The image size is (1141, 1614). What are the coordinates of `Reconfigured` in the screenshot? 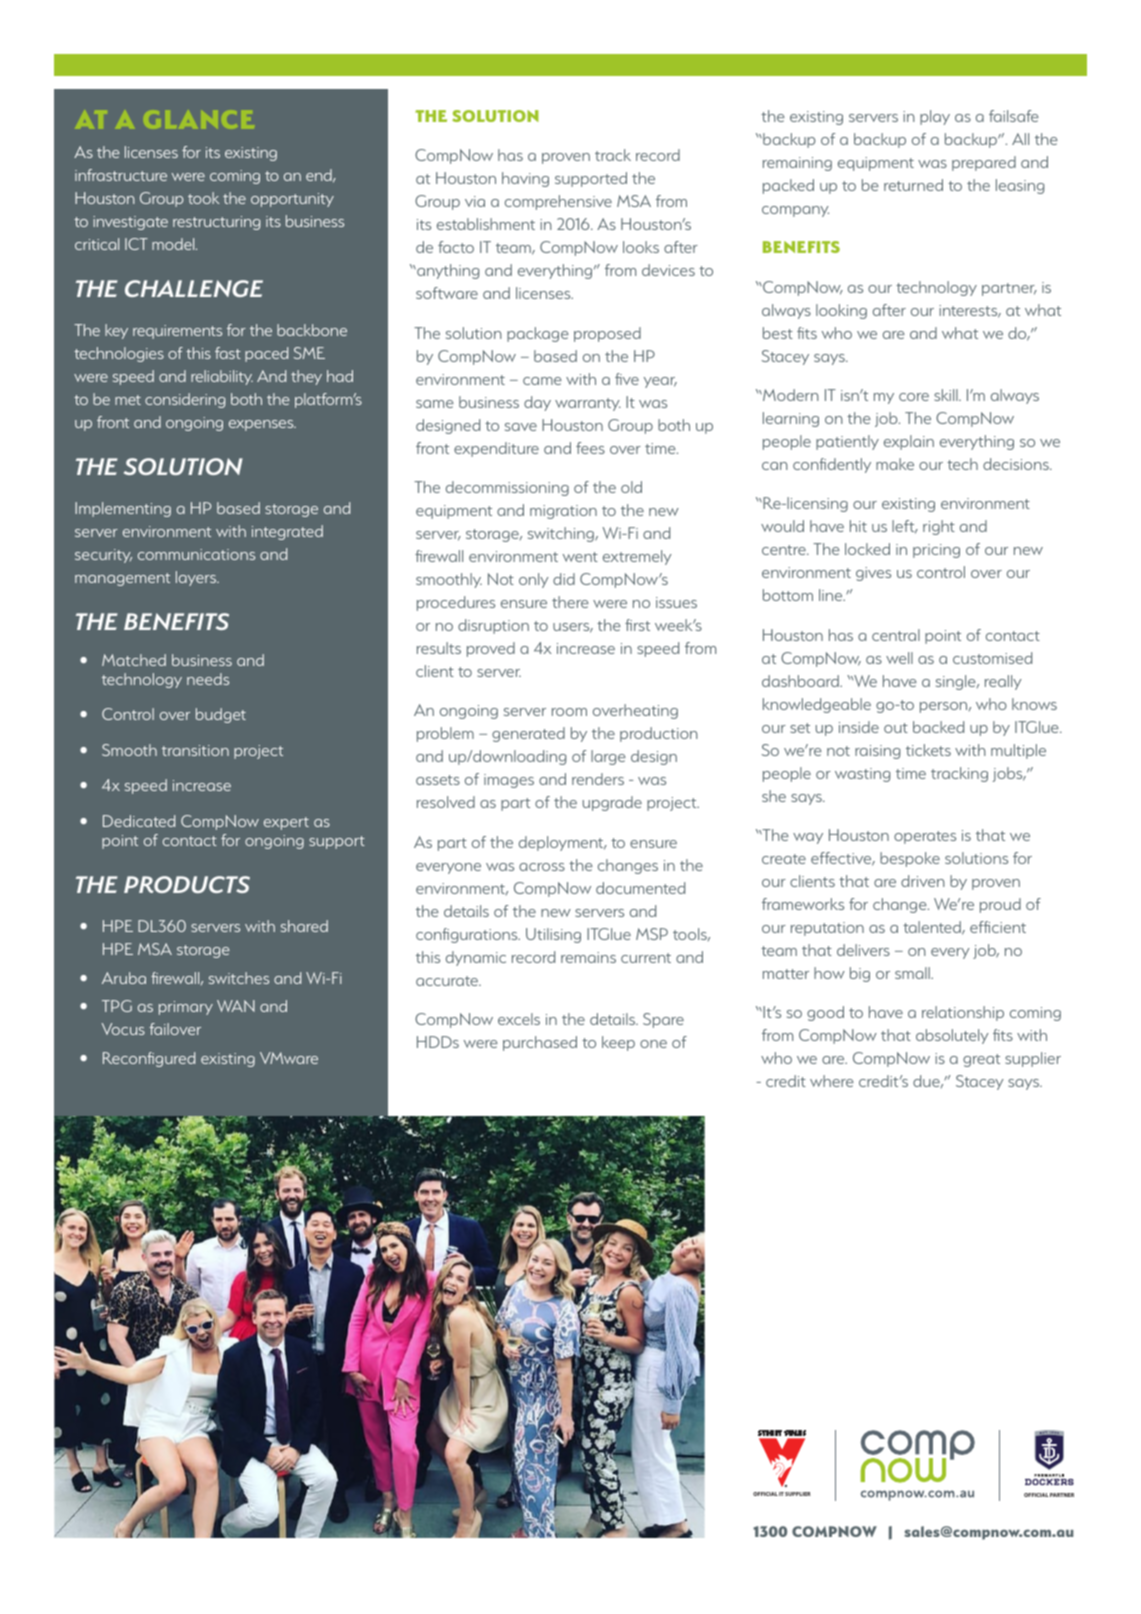 It's located at (149, 1059).
